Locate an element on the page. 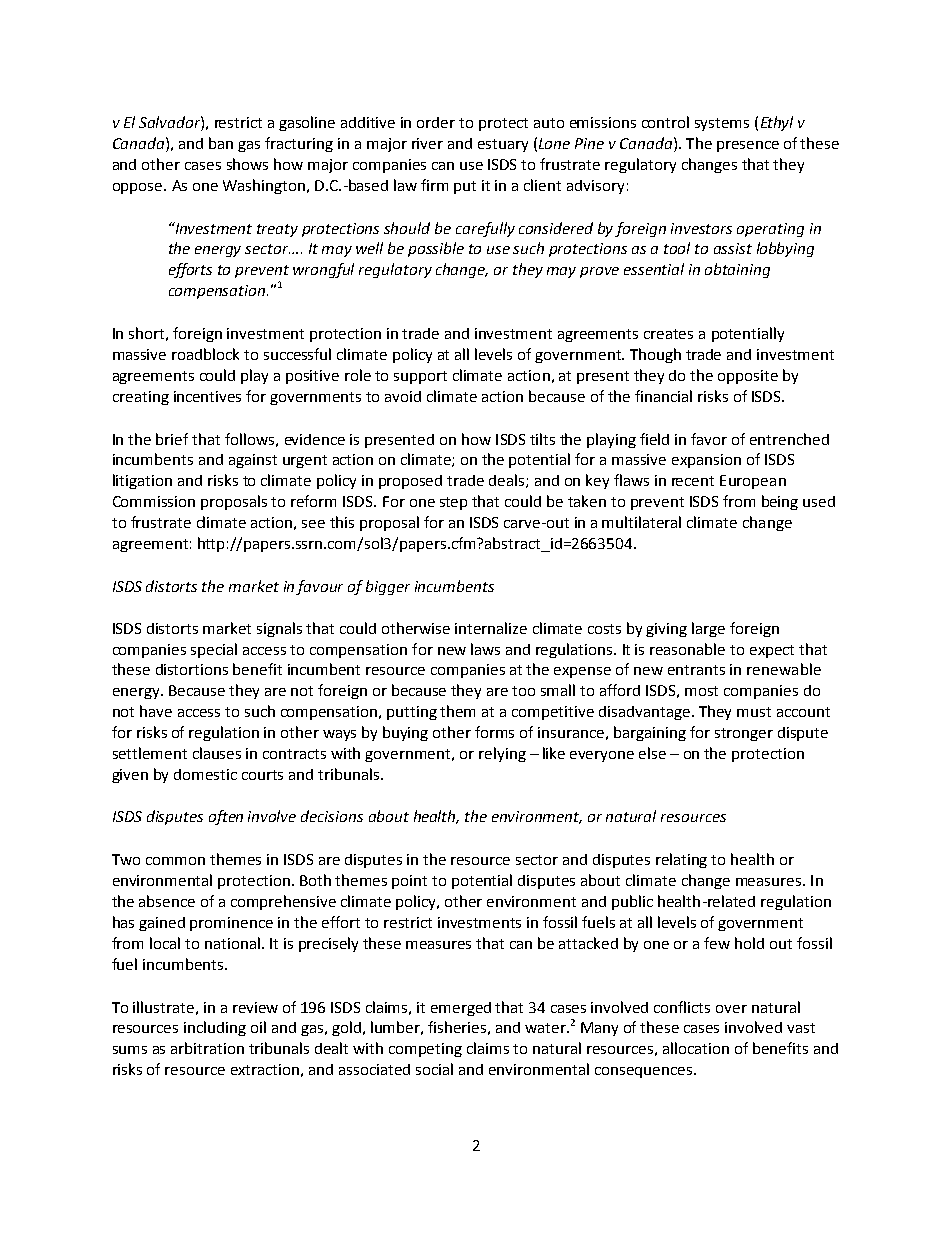 Image resolution: width=952 pixels, height=1233 pixels. special is located at coordinates (214, 650).
